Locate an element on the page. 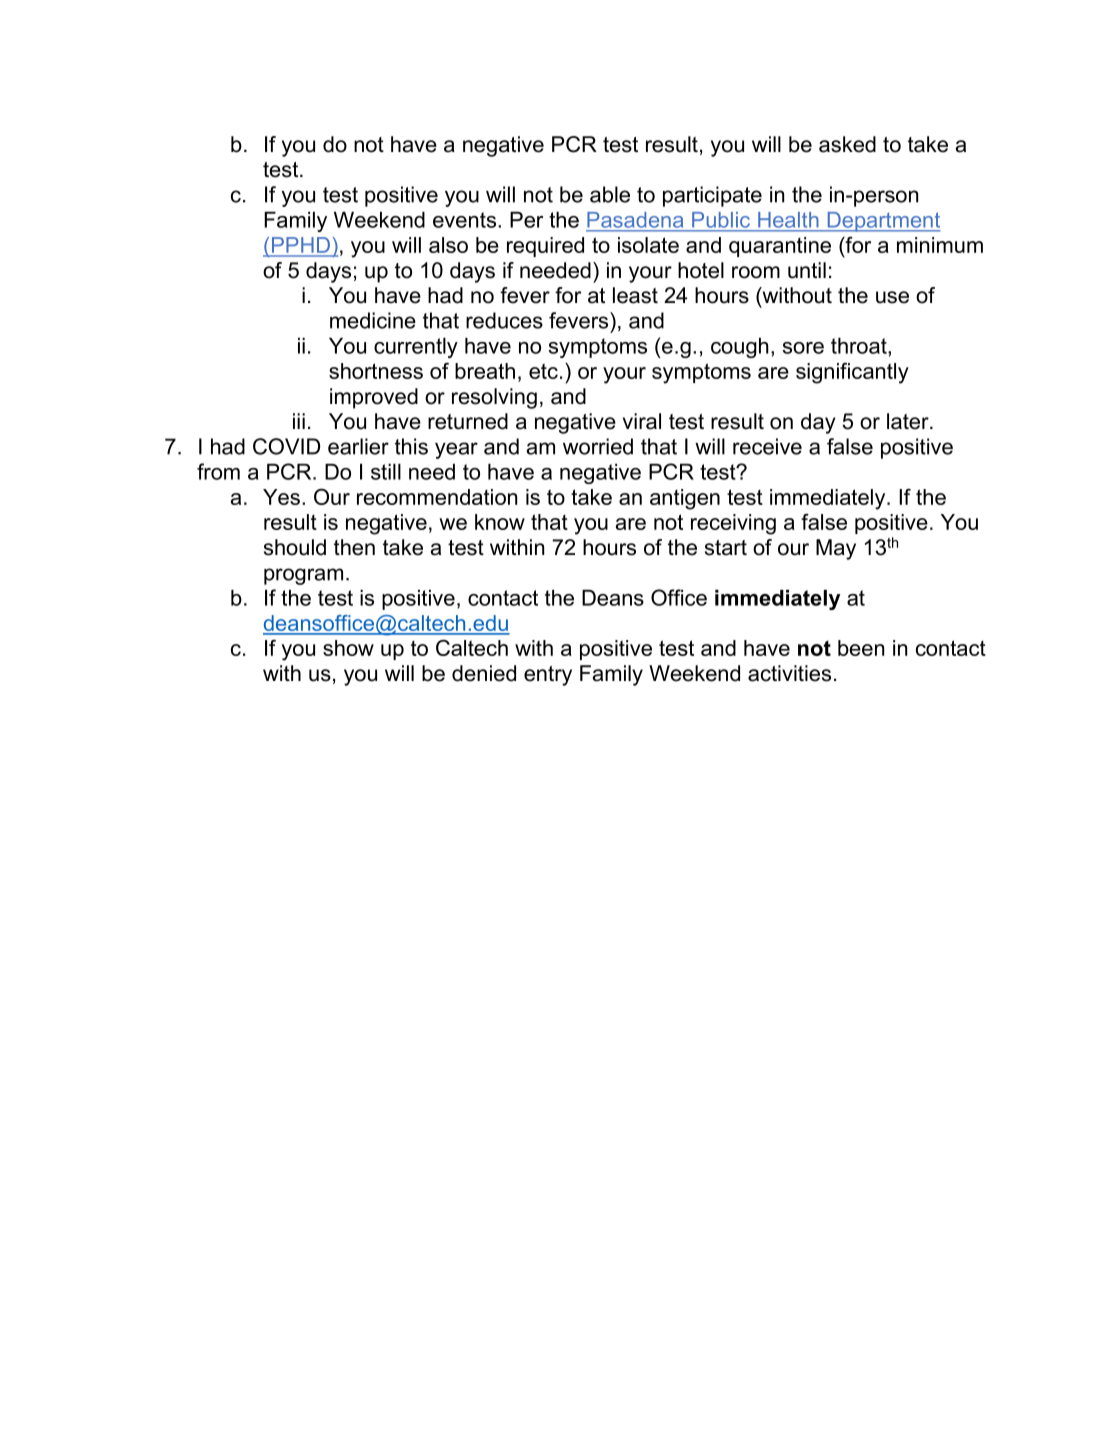  show is located at coordinates (348, 648).
